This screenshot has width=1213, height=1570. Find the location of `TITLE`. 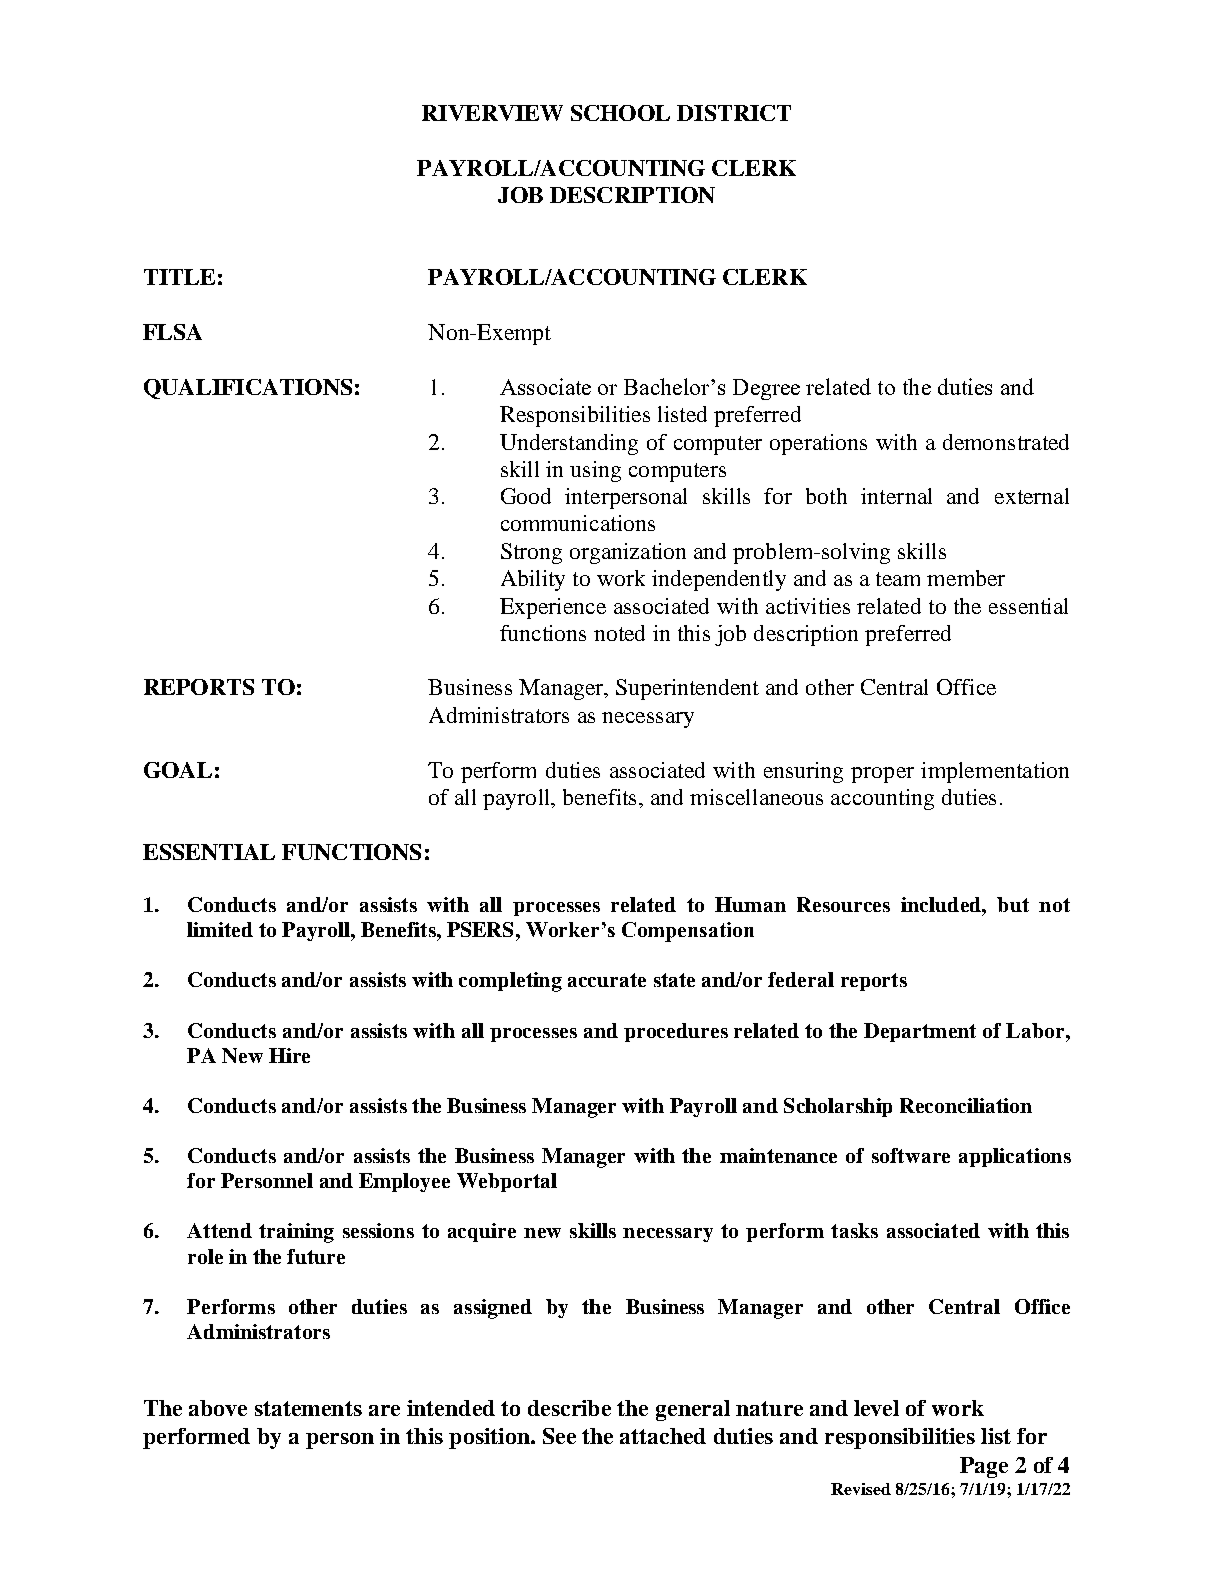

TITLE is located at coordinates (179, 277).
